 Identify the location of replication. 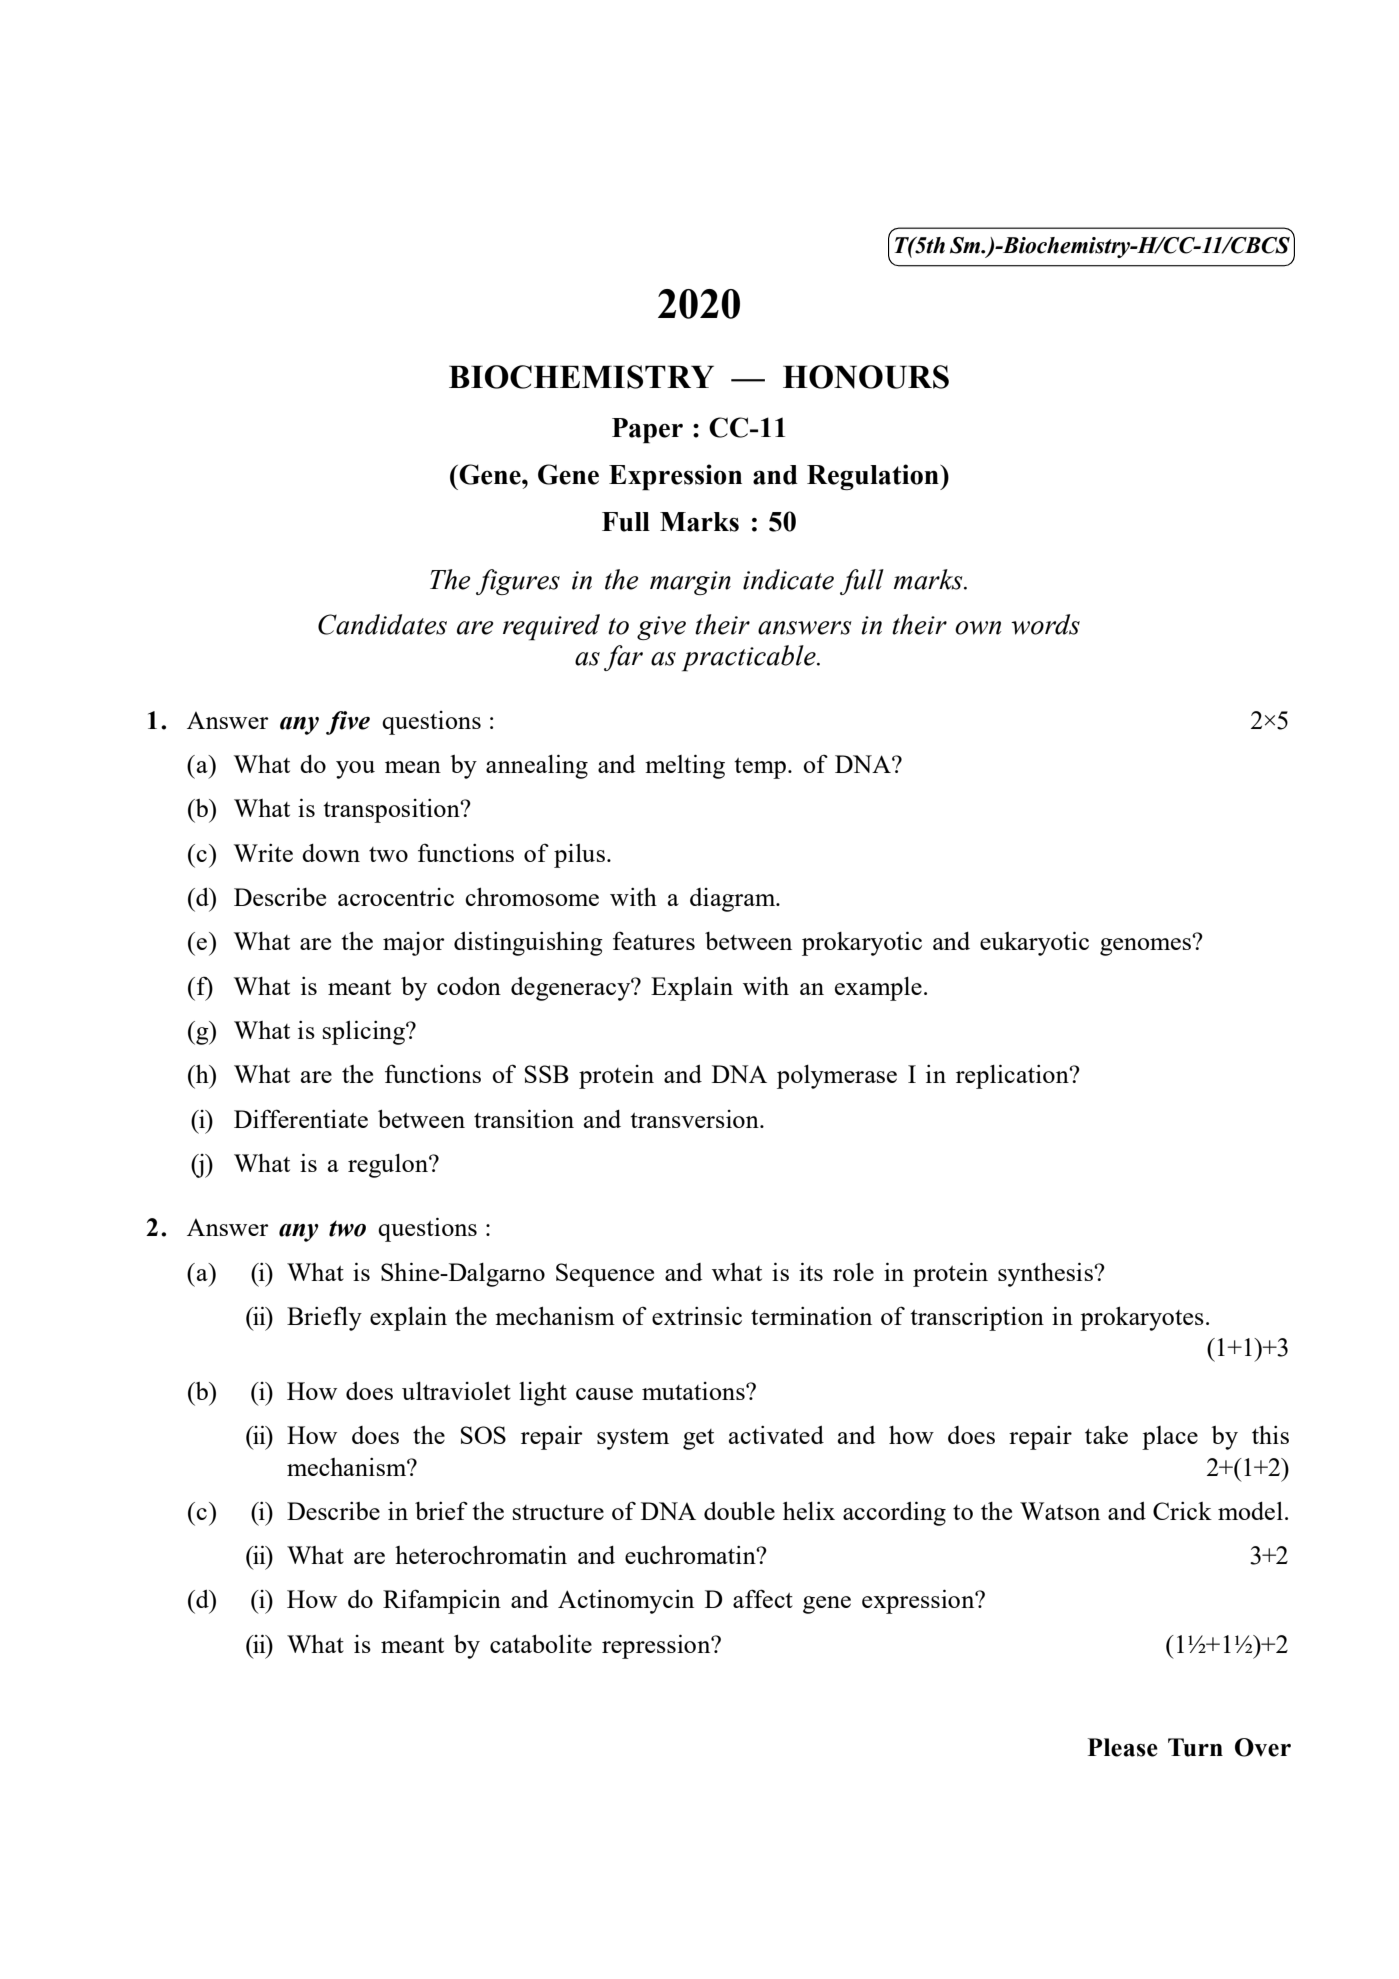
(1013, 1076).
